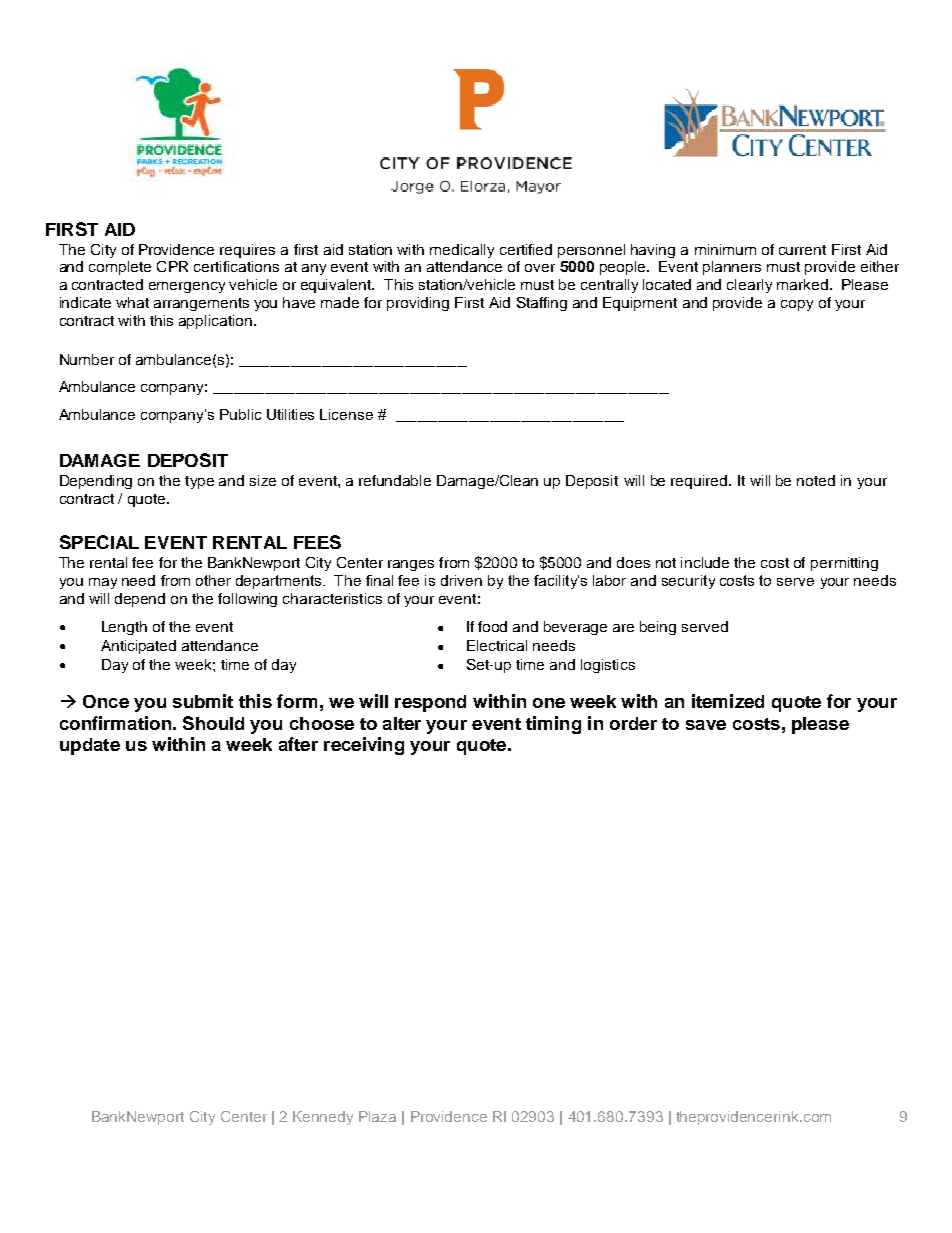 The image size is (952, 1233). What do you see at coordinates (462, 251) in the screenshot?
I see `medically` at bounding box center [462, 251].
